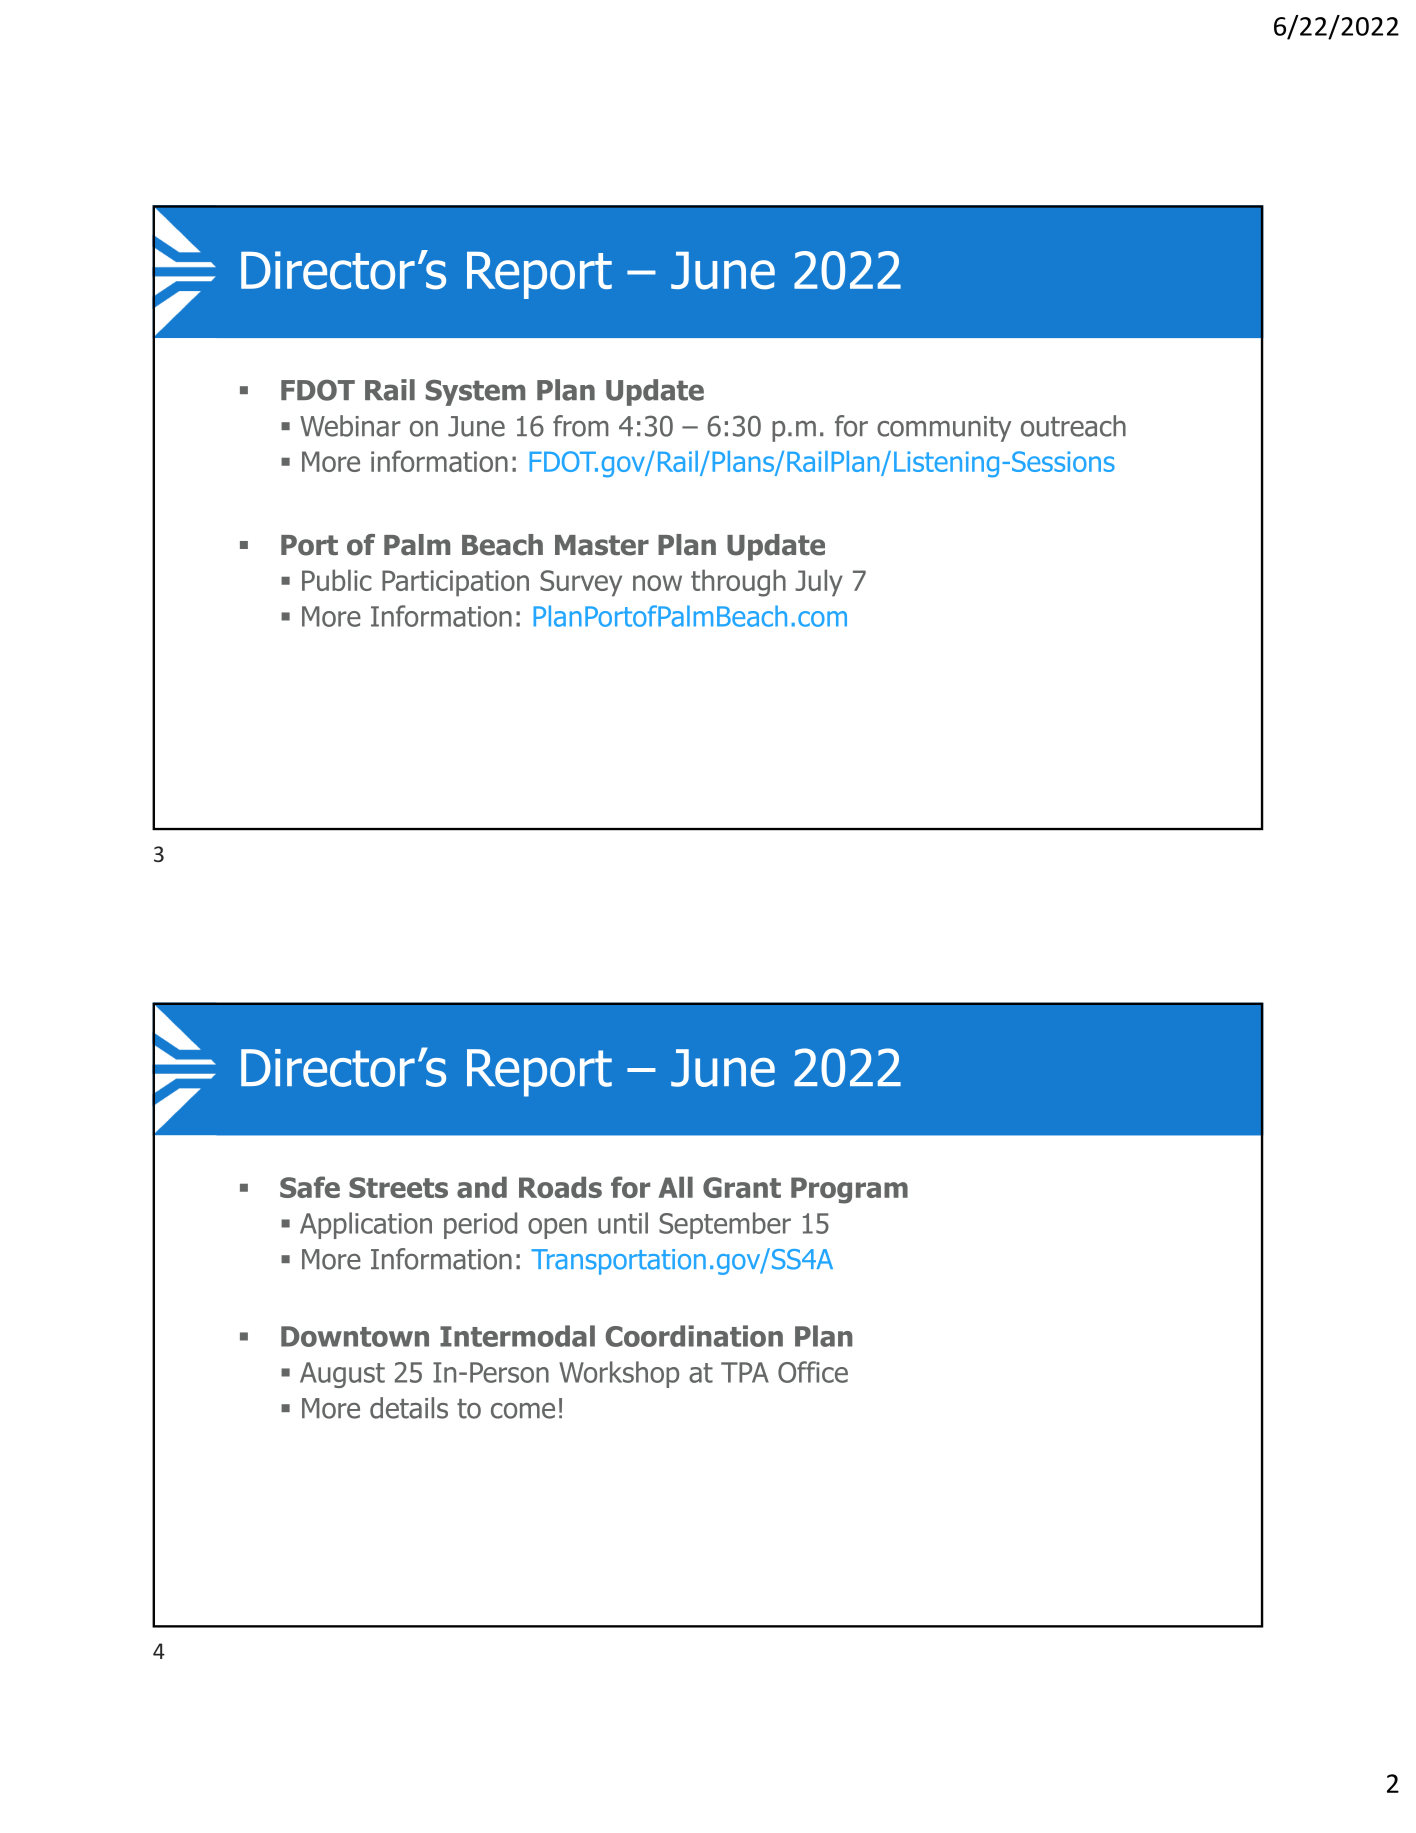 This screenshot has height=1833, width=1416. I want to click on Program, so click(849, 1190).
